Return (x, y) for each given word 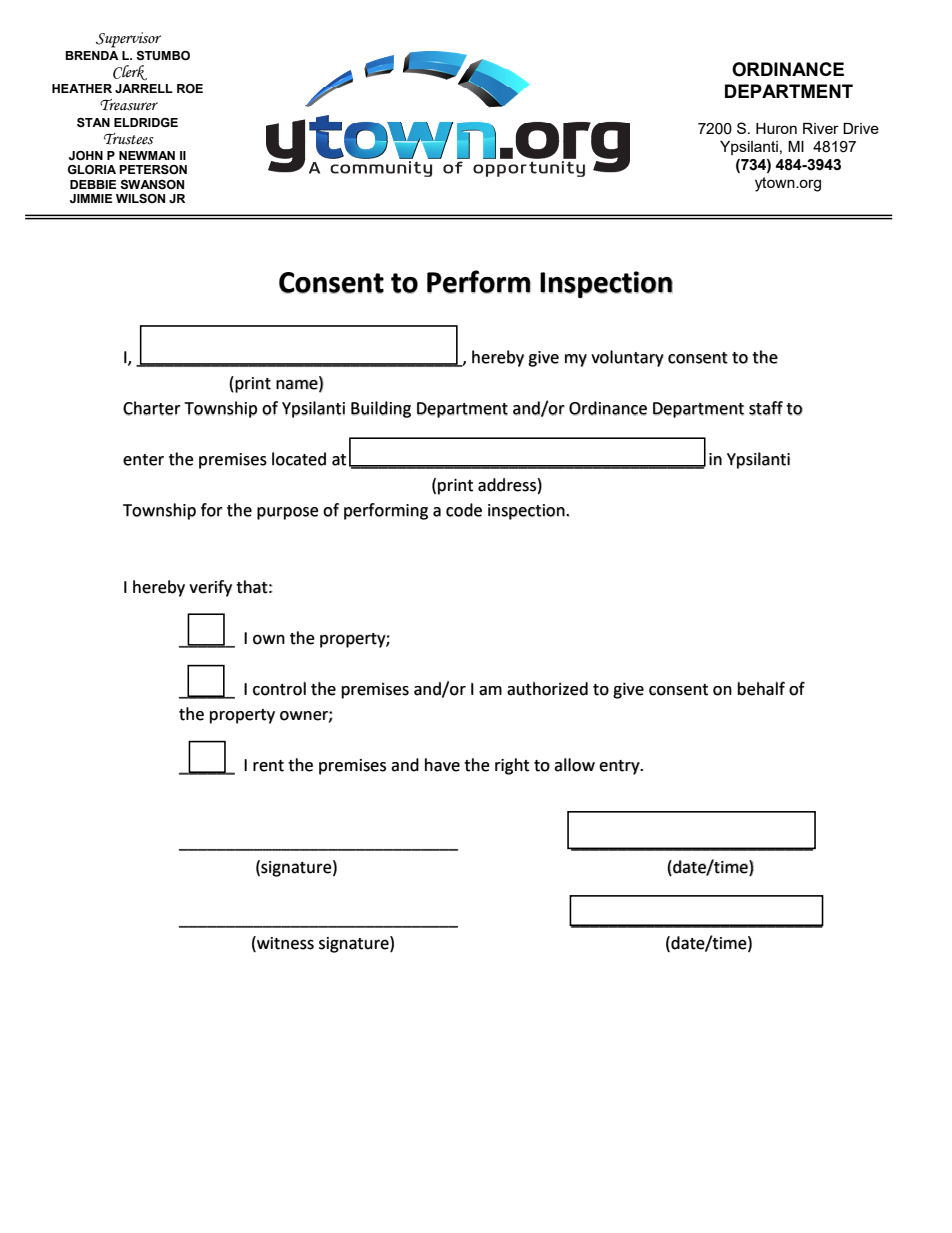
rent (268, 766)
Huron (776, 128)
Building (381, 409)
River (821, 128)
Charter (152, 408)
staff (766, 408)
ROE (190, 89)
